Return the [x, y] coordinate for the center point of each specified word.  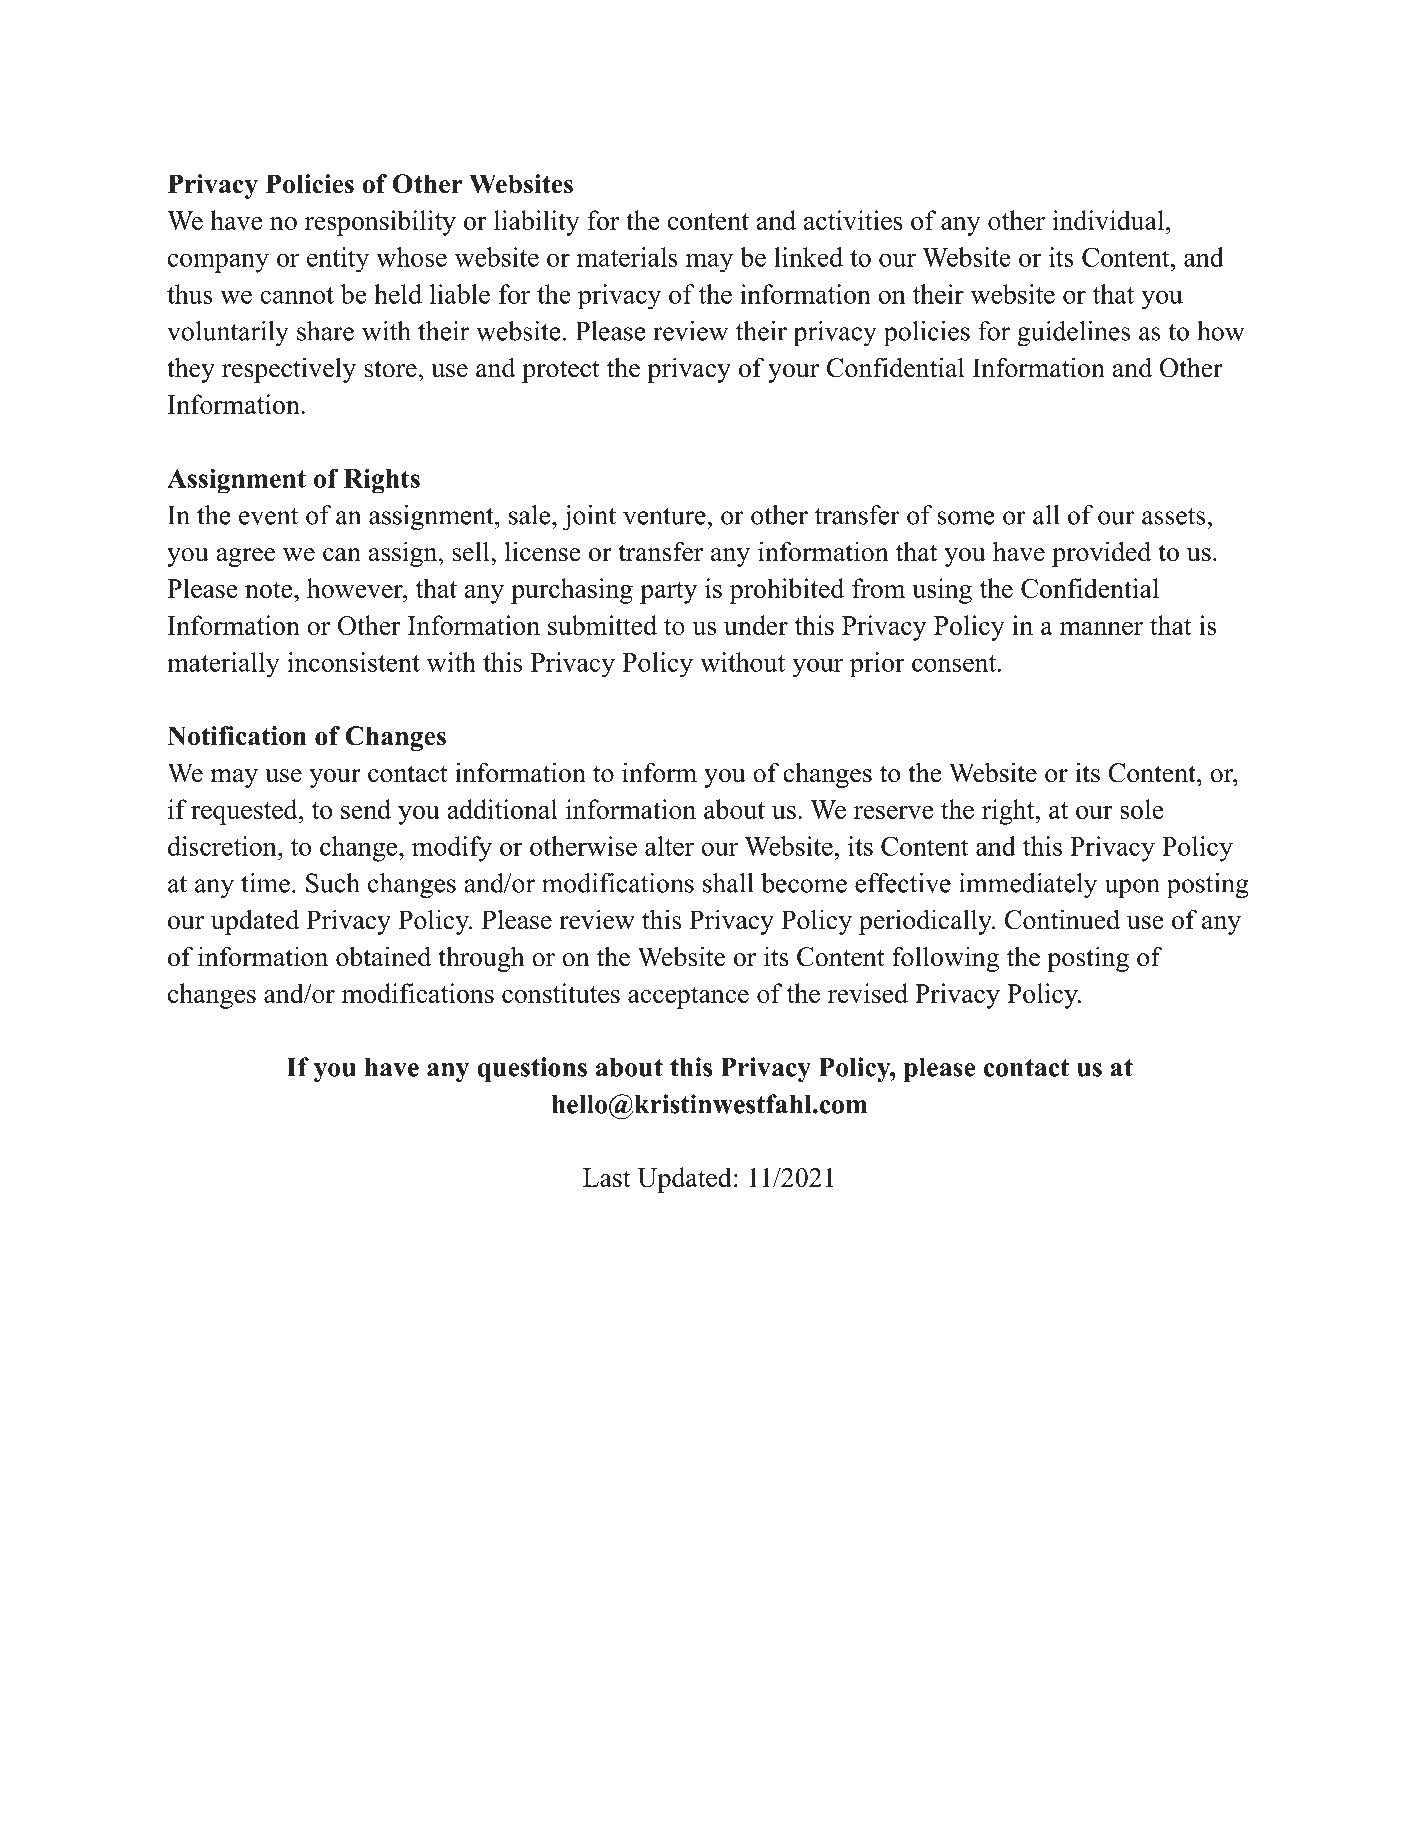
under [756, 625]
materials [627, 257]
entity [338, 260]
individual [1108, 220]
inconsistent [353, 662]
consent [954, 663]
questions [532, 1070]
